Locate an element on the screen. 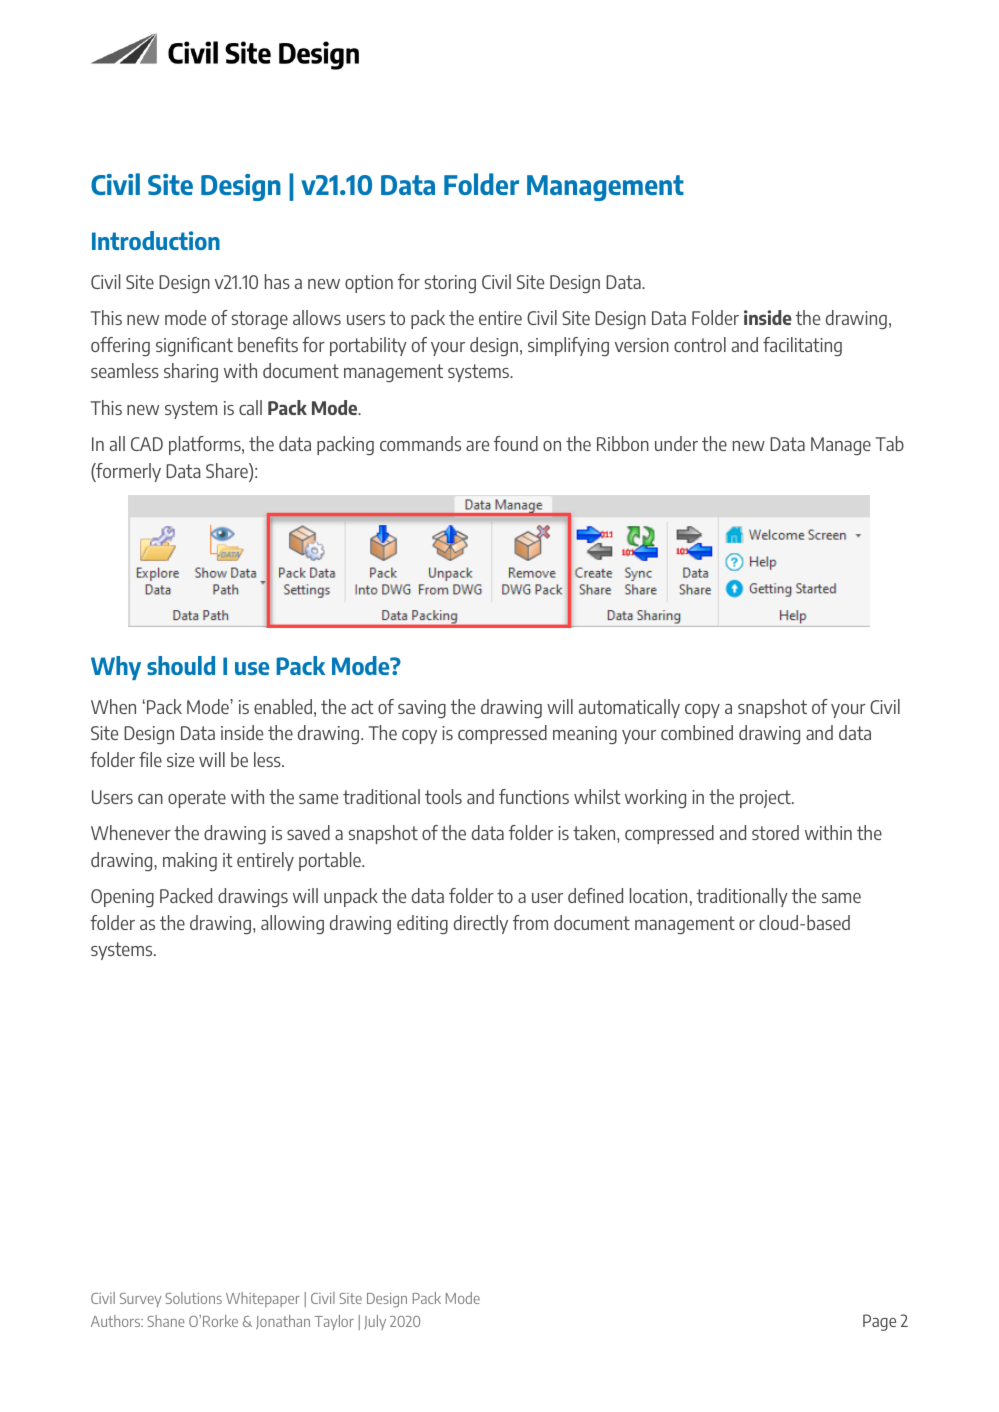  facilitating is located at coordinates (802, 346).
